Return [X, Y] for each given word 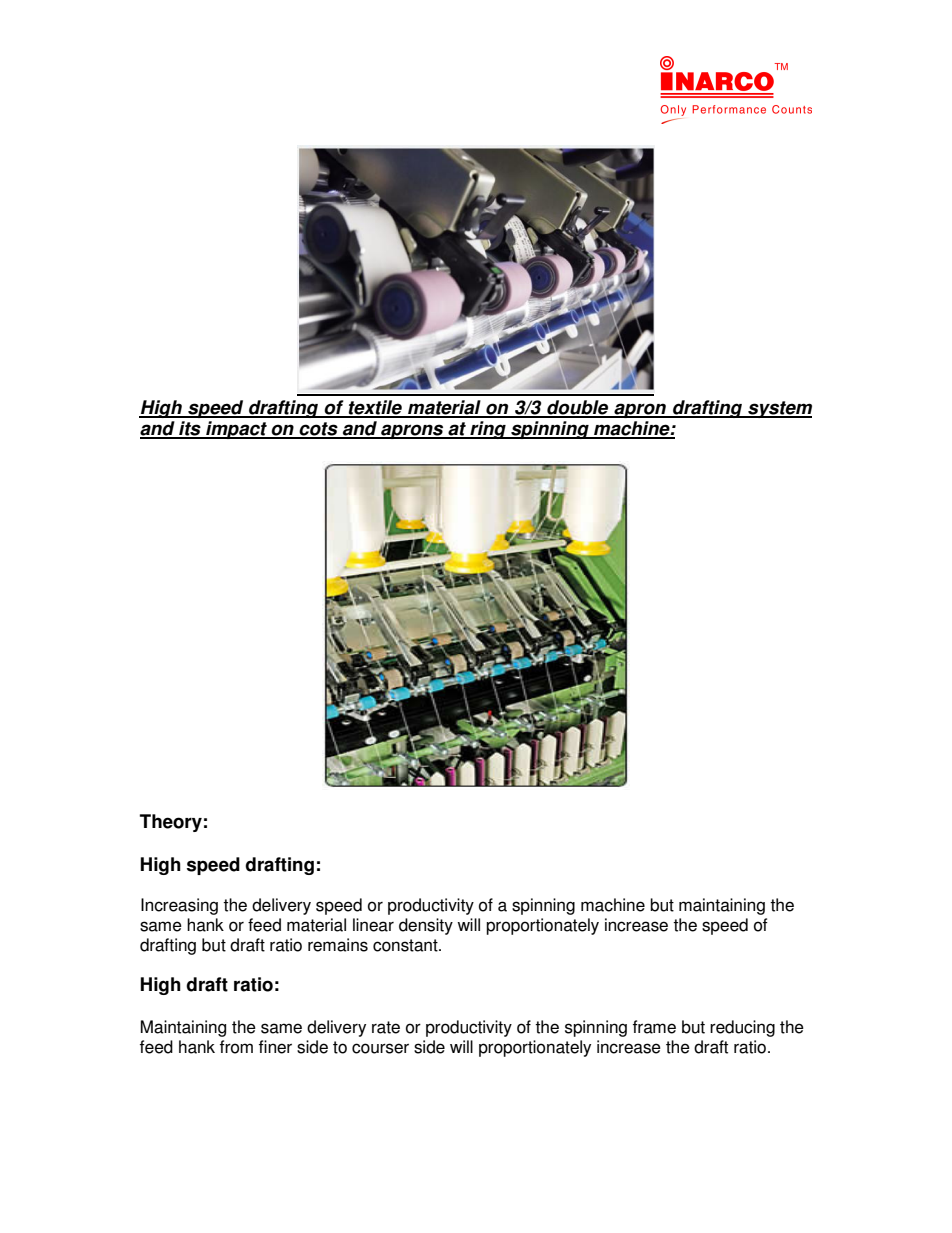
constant [406, 945]
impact [236, 430]
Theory [171, 823]
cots [319, 430]
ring [488, 430]
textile [375, 408]
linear [373, 925]
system [779, 409]
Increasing [179, 906]
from [236, 1047]
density [426, 926]
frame [654, 1027]
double [578, 408]
